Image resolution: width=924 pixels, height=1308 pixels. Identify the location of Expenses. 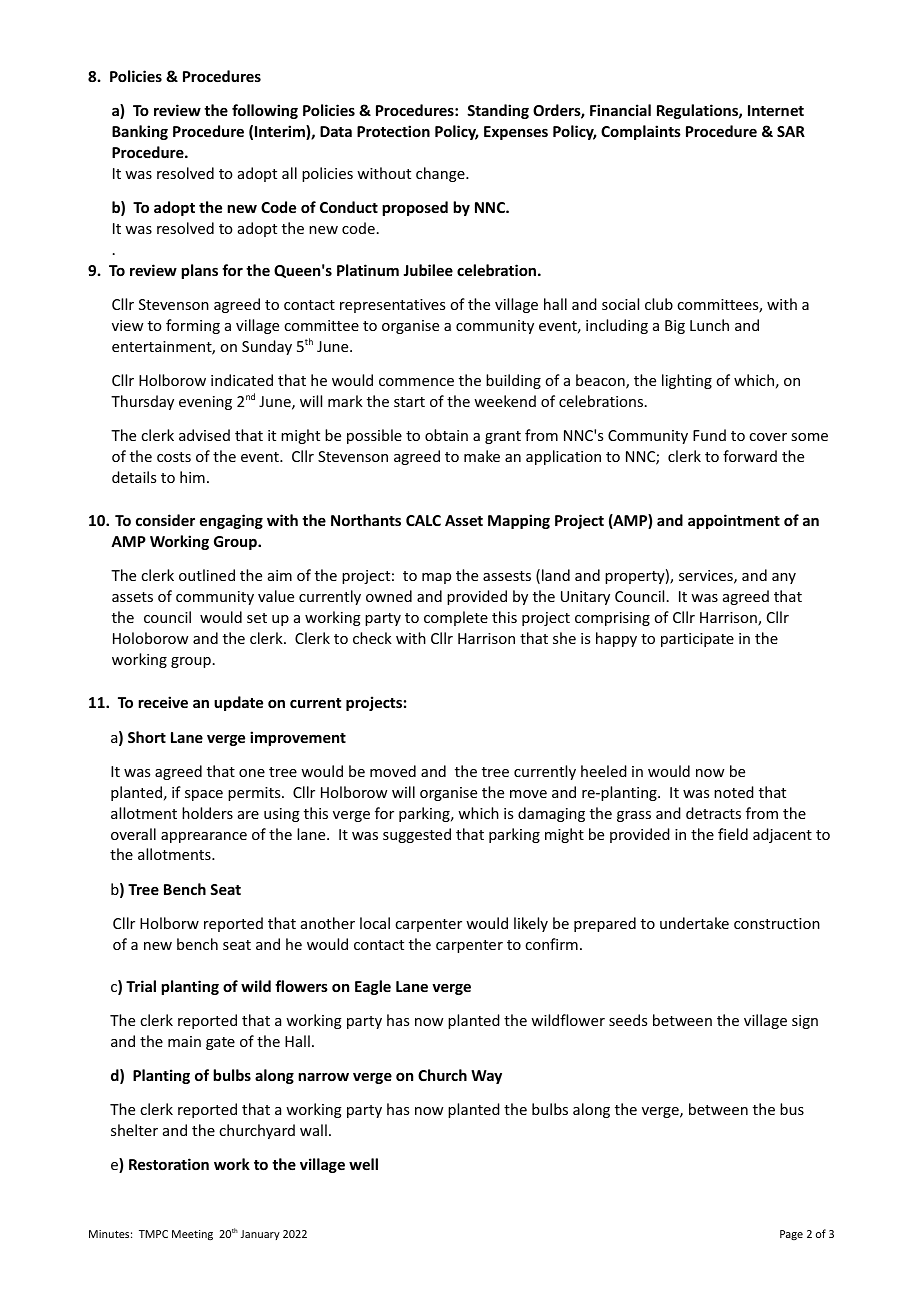
(516, 133).
